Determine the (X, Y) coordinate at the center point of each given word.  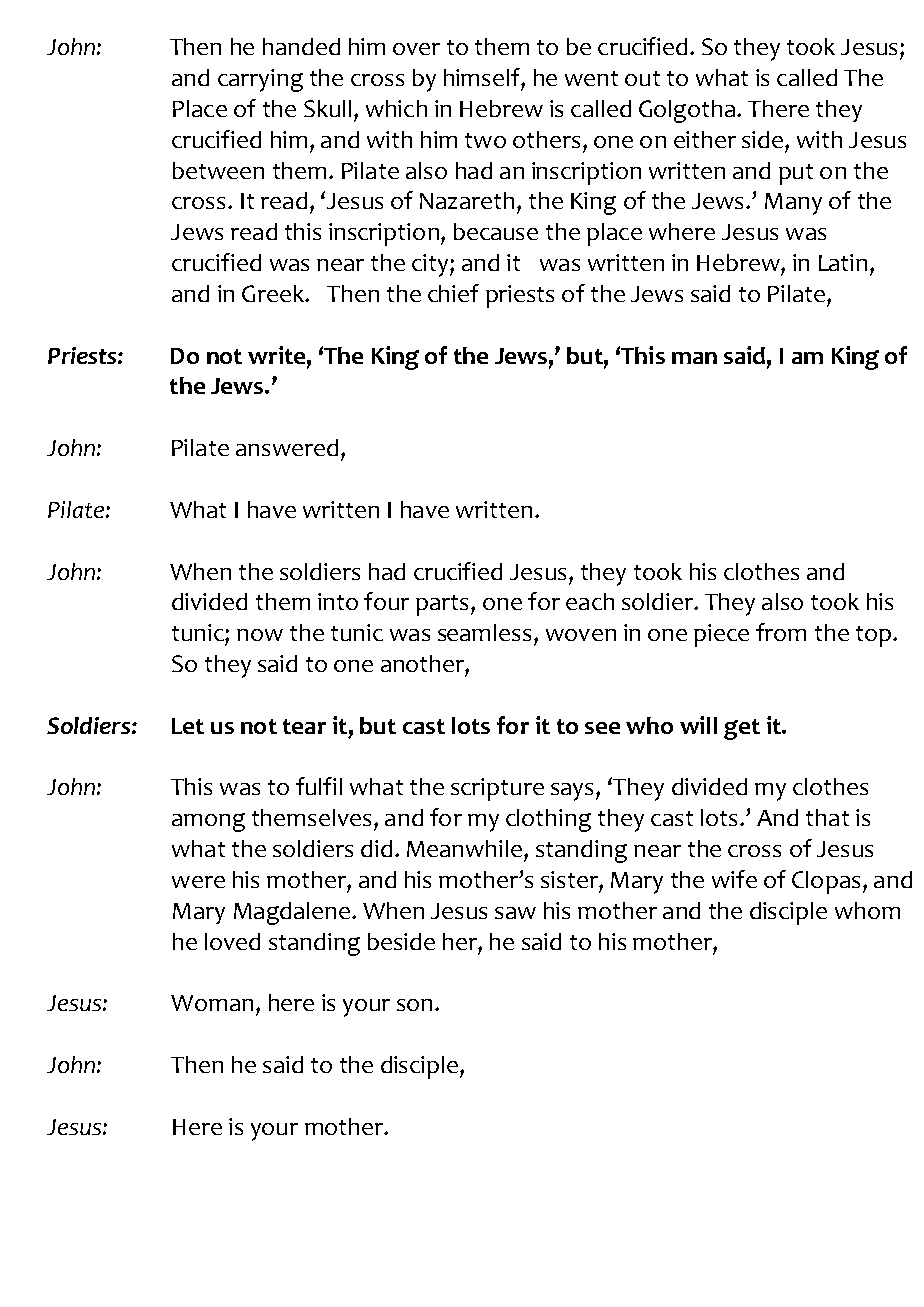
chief (453, 293)
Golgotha (687, 111)
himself (483, 77)
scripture (497, 789)
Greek (274, 293)
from (781, 632)
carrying (260, 80)
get (742, 729)
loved (232, 941)
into (338, 601)
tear (304, 726)
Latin (843, 262)
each (590, 601)
